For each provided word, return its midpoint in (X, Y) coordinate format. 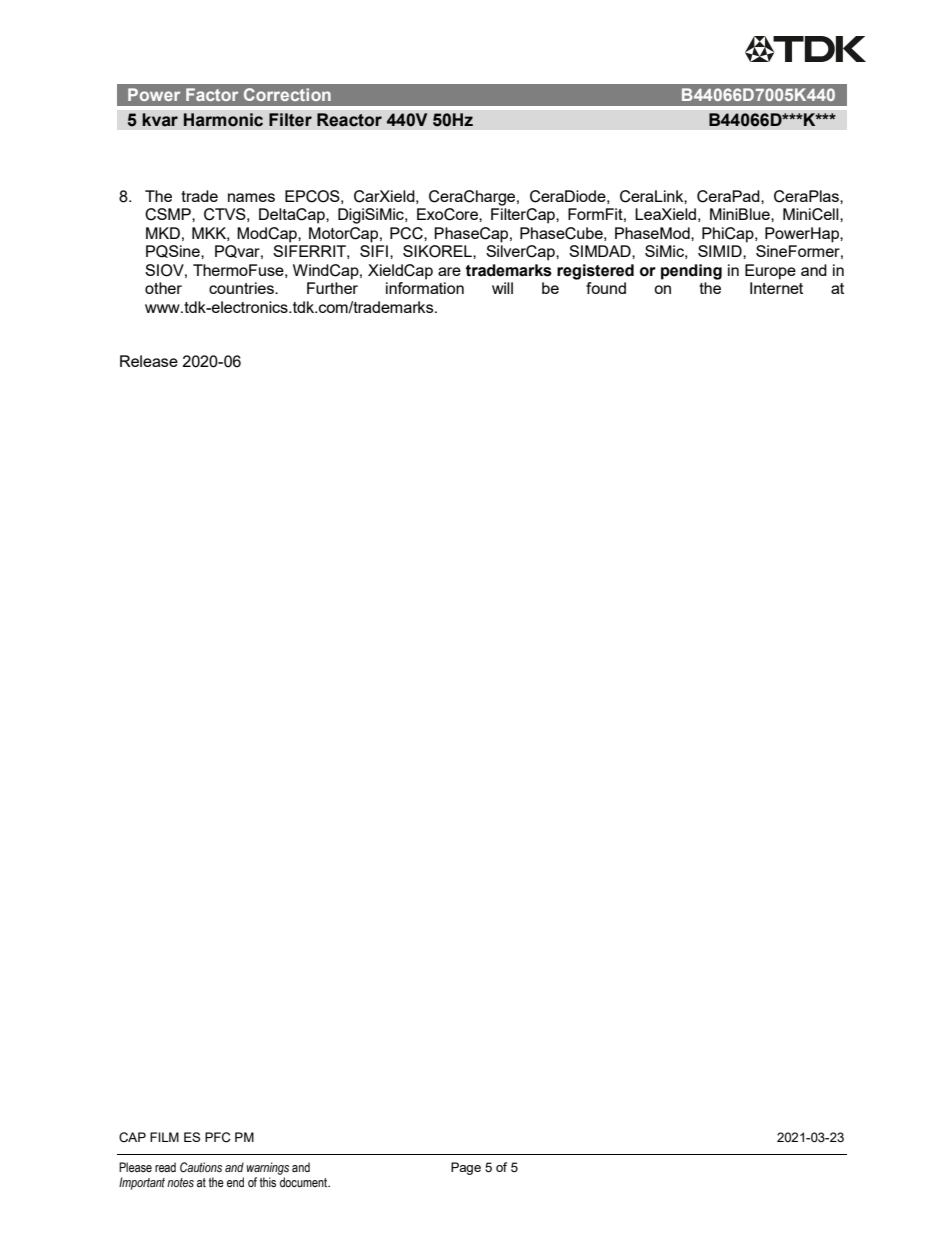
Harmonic (223, 120)
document (305, 1182)
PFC (218, 1137)
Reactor (349, 120)
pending (691, 272)
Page (466, 1168)
